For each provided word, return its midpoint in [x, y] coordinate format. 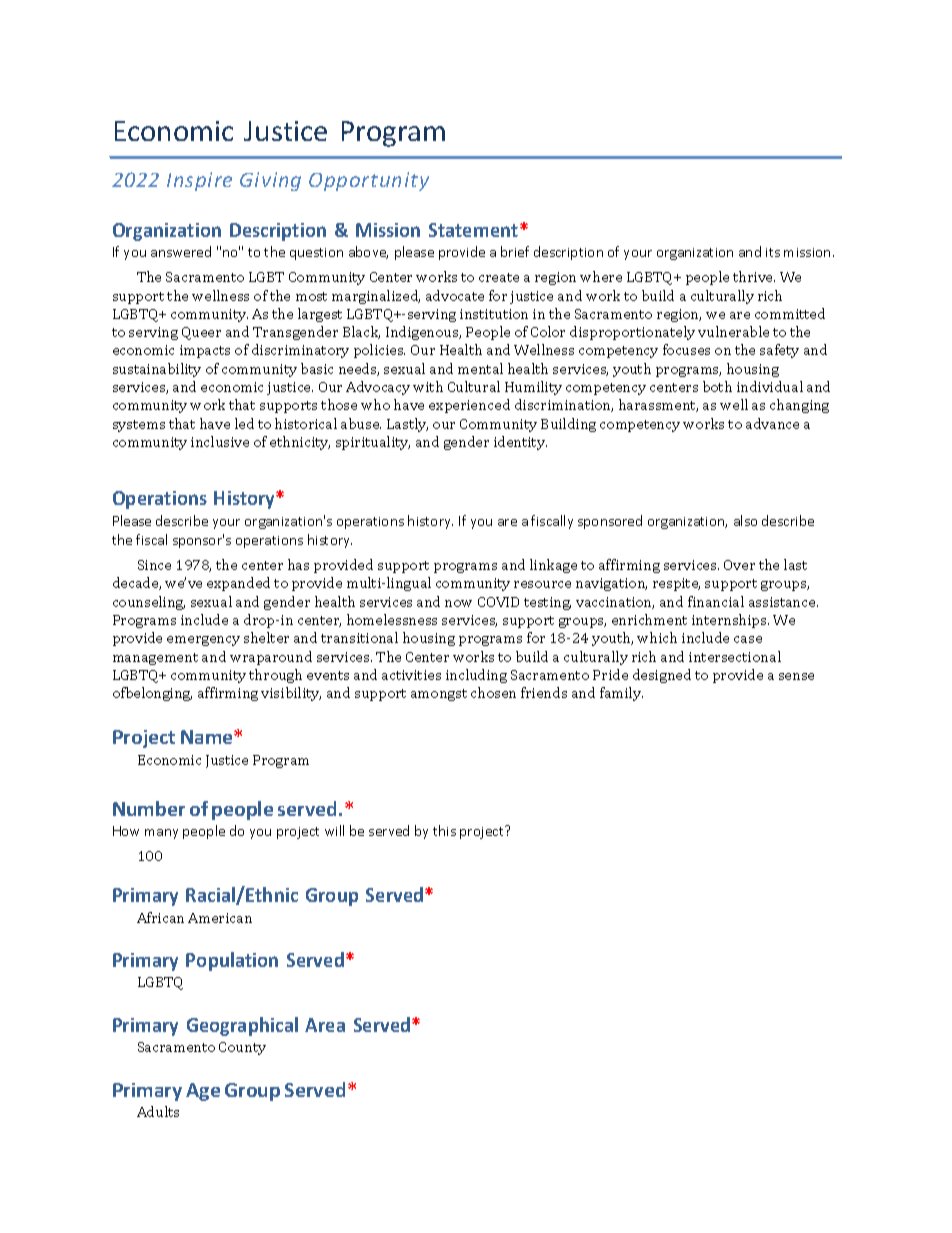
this [444, 830]
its [773, 252]
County [242, 1048]
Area [325, 1025]
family [621, 694]
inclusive [220, 441]
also [745, 520]
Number [149, 808]
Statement [475, 230]
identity [520, 443]
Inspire [199, 181]
